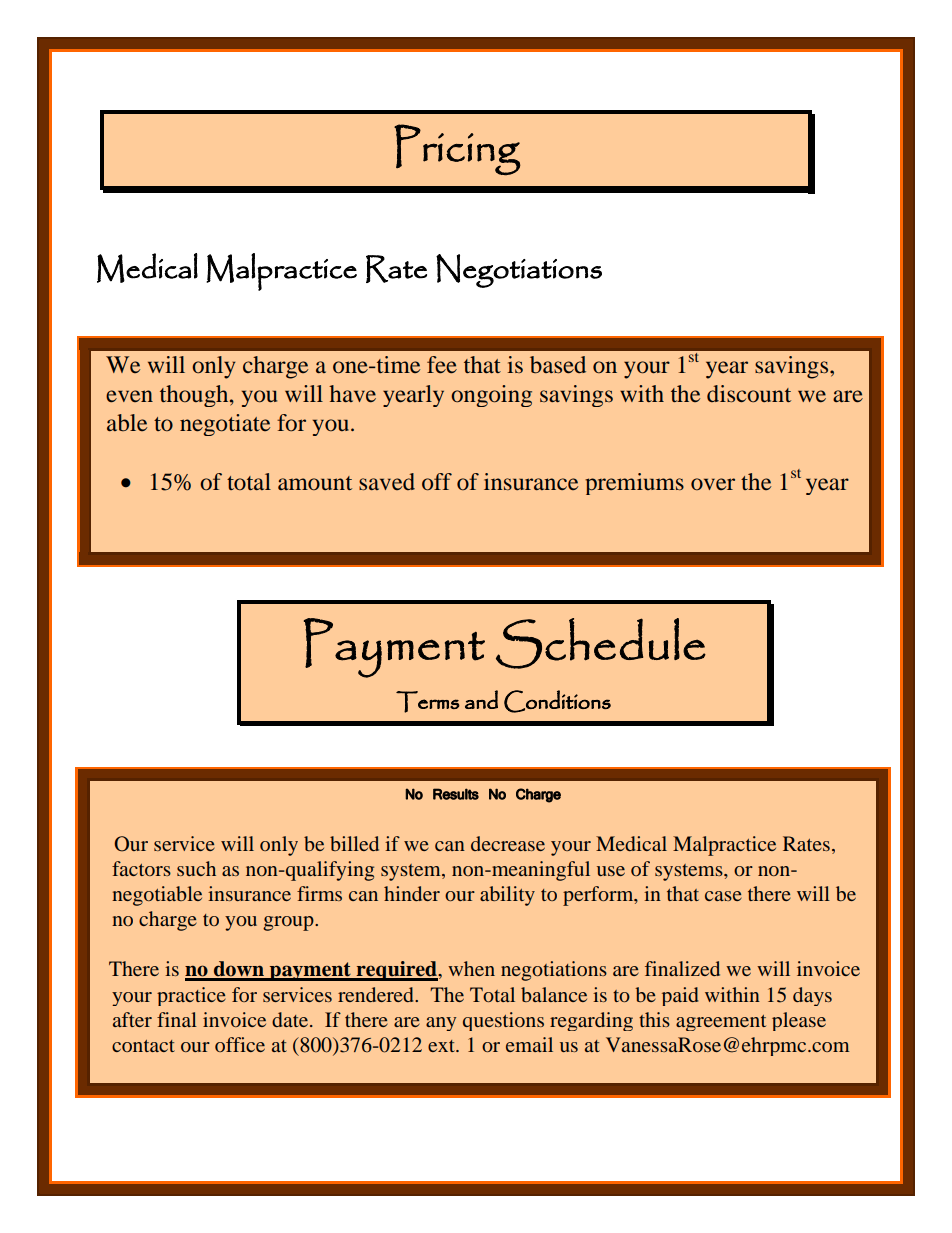 The image size is (952, 1233). What do you see at coordinates (457, 150) in the page?
I see `Pricing` at bounding box center [457, 150].
